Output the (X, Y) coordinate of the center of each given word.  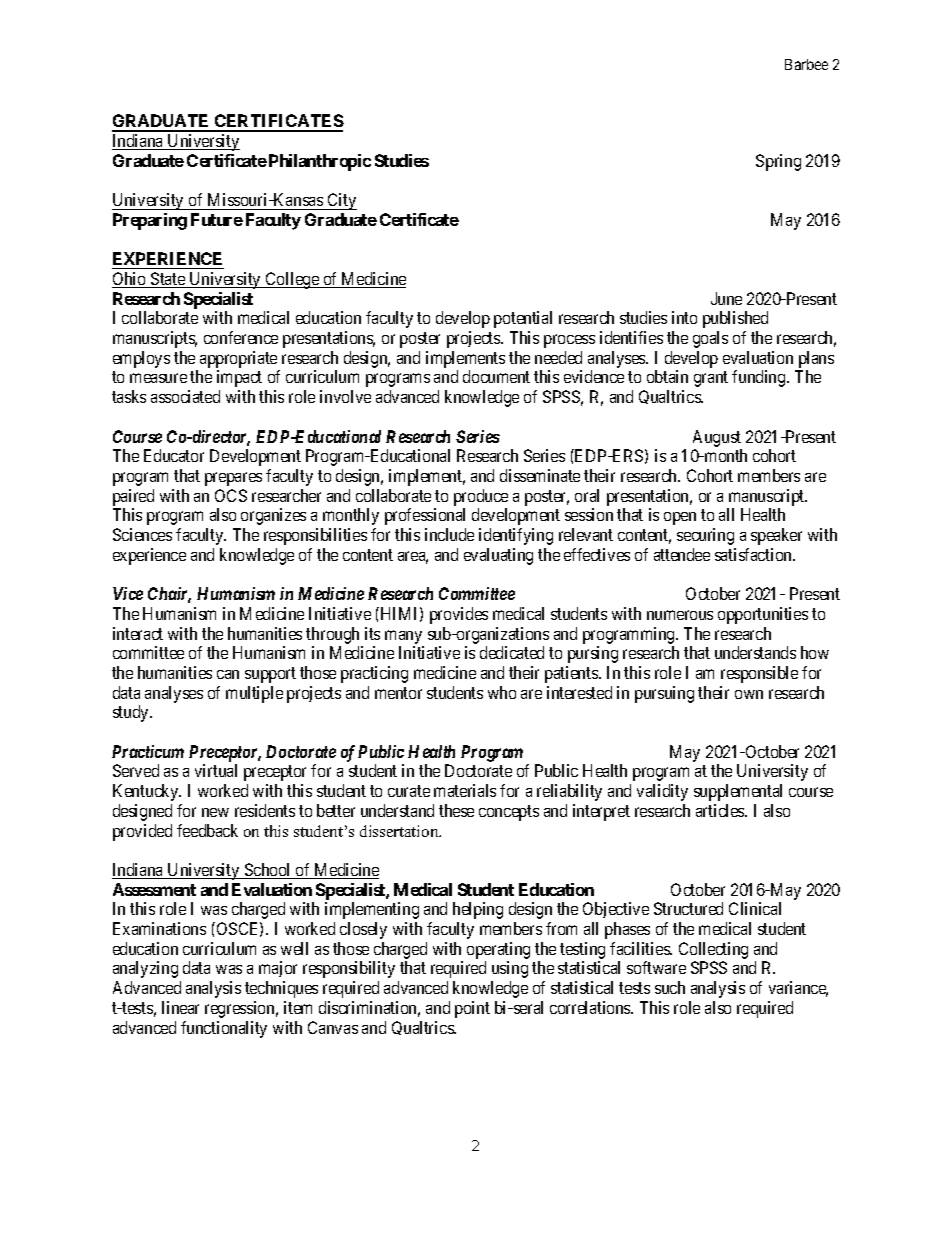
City (341, 201)
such (670, 987)
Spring (778, 162)
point (472, 1009)
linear (180, 1007)
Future (217, 219)
